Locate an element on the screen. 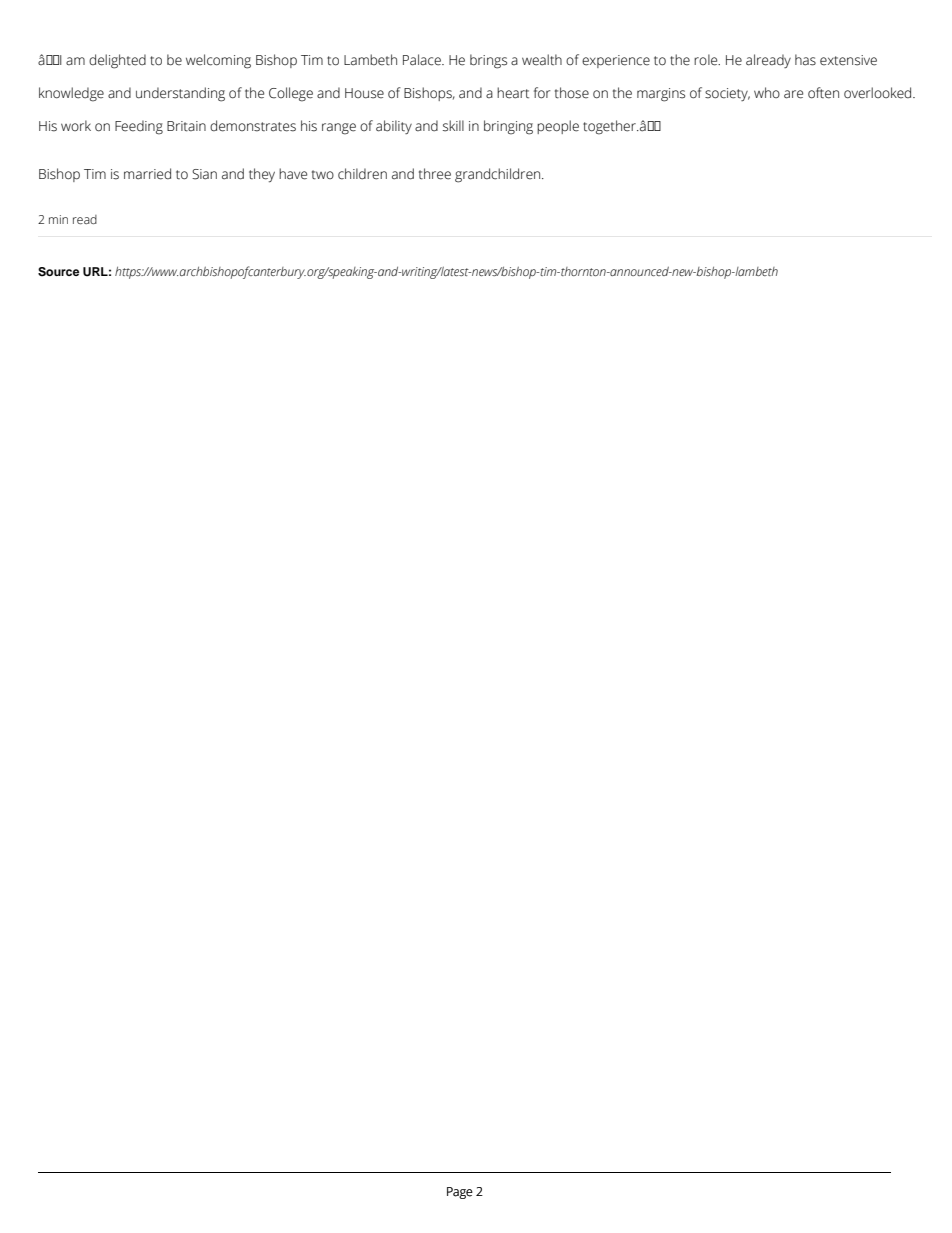 The image size is (952, 1233). understanding is located at coordinates (180, 94).
